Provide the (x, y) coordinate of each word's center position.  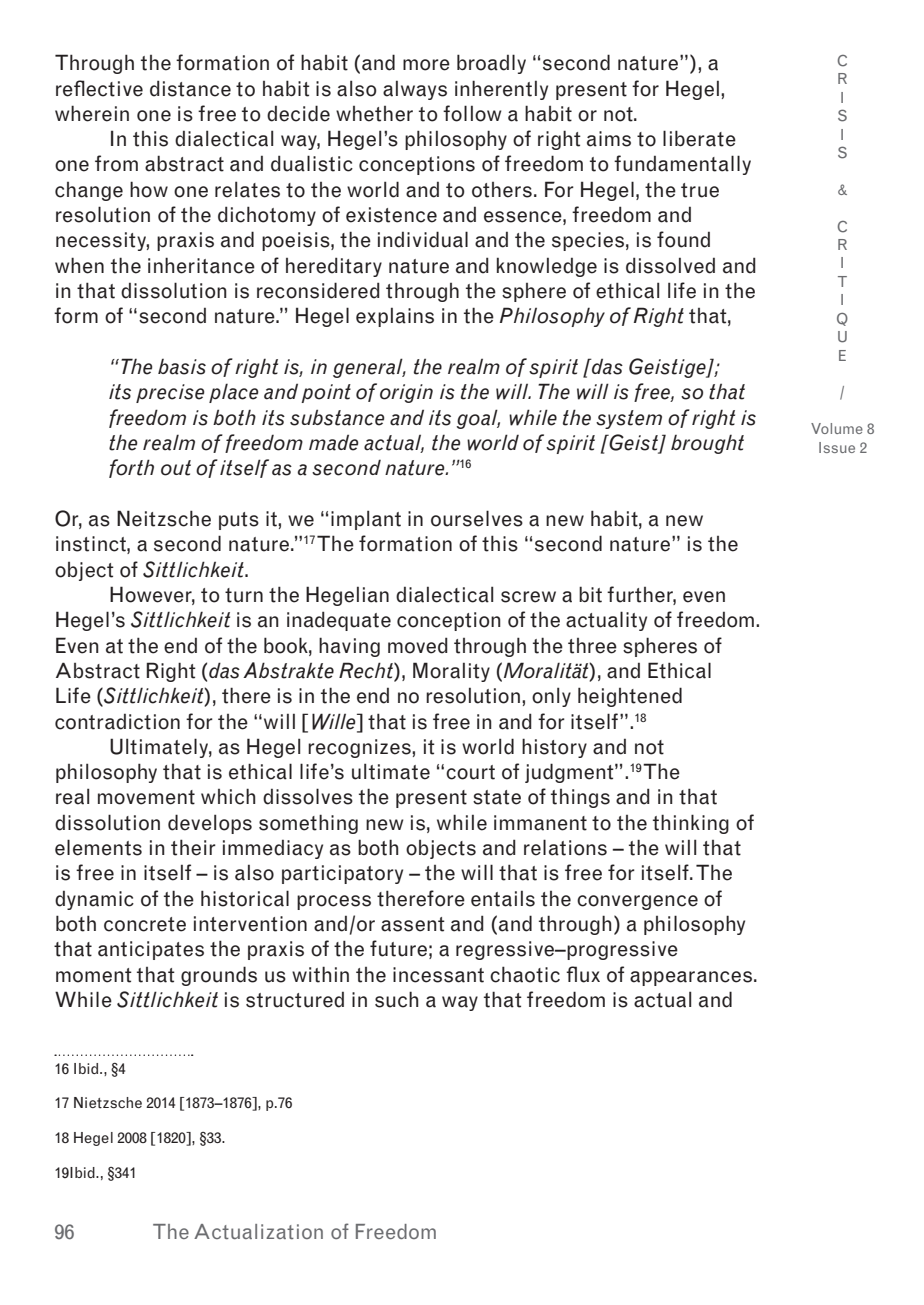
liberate (699, 138)
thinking (691, 824)
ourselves (477, 518)
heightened (630, 697)
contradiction (117, 721)
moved (418, 645)
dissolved (670, 265)
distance (190, 88)
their (193, 847)
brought (707, 444)
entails (503, 898)
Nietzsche (108, 1103)
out (176, 468)
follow (472, 113)
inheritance (201, 265)
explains (395, 317)
